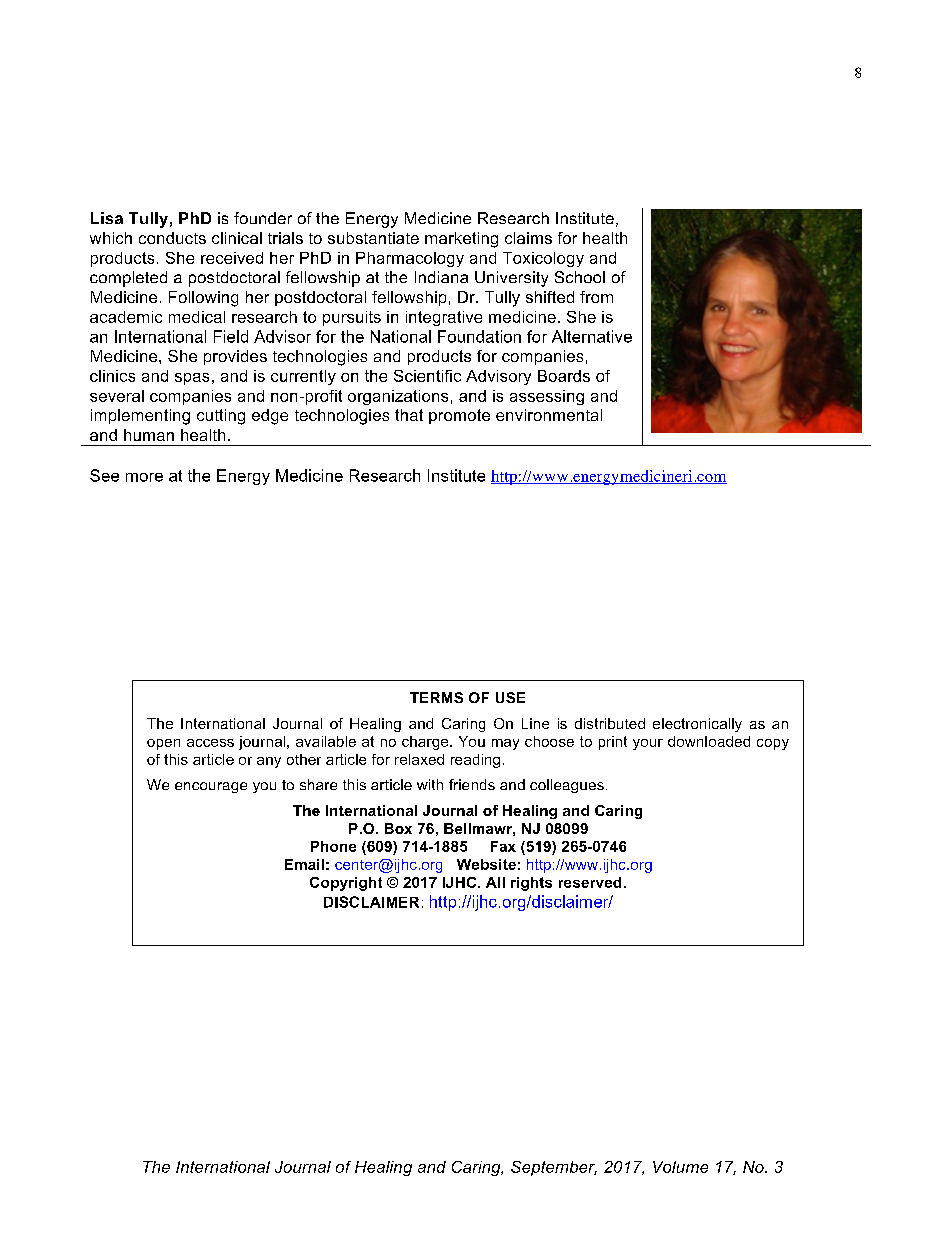  I want to click on School, so click(580, 277).
